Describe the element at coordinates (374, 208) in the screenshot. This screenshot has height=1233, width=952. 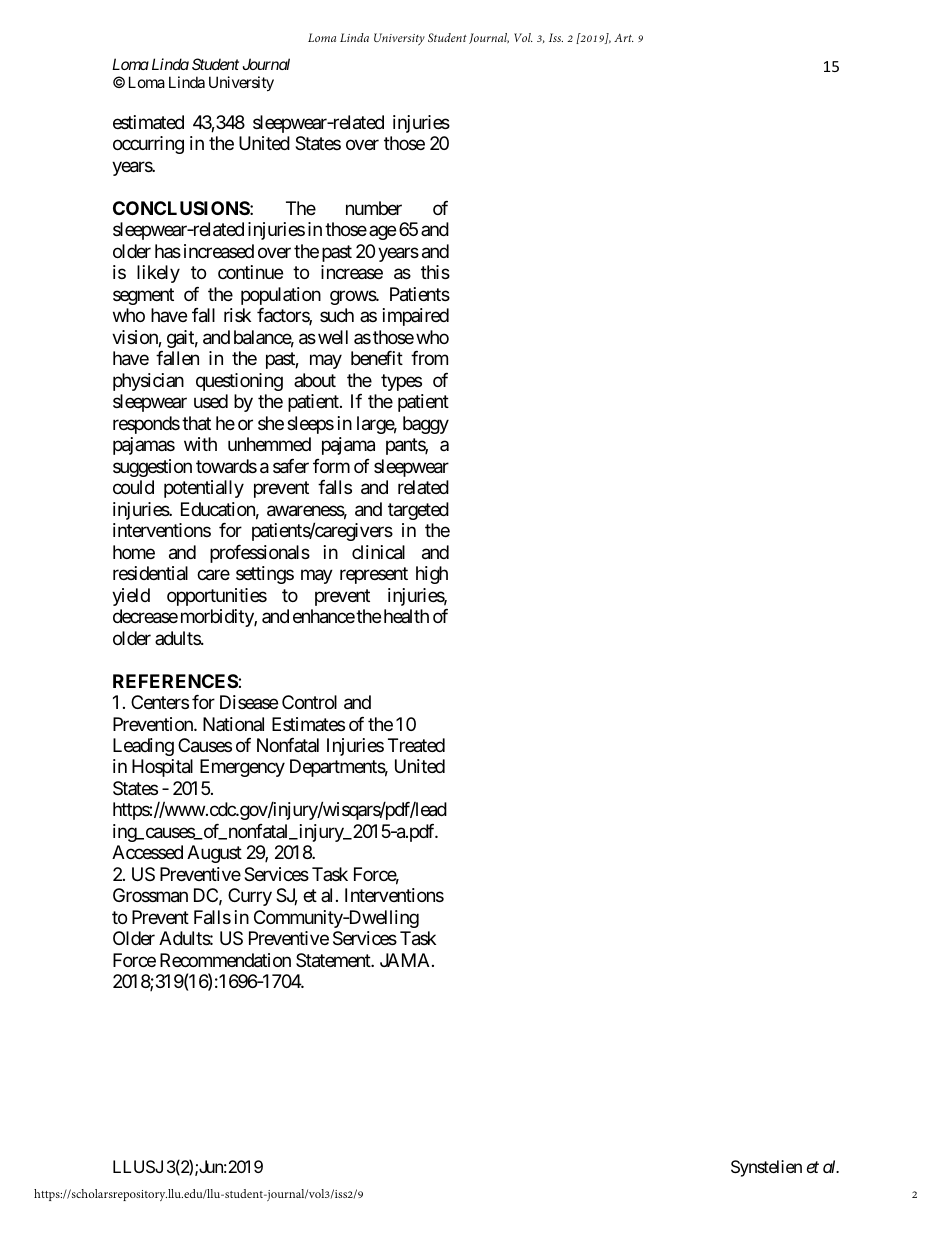
I see `number` at that location.
